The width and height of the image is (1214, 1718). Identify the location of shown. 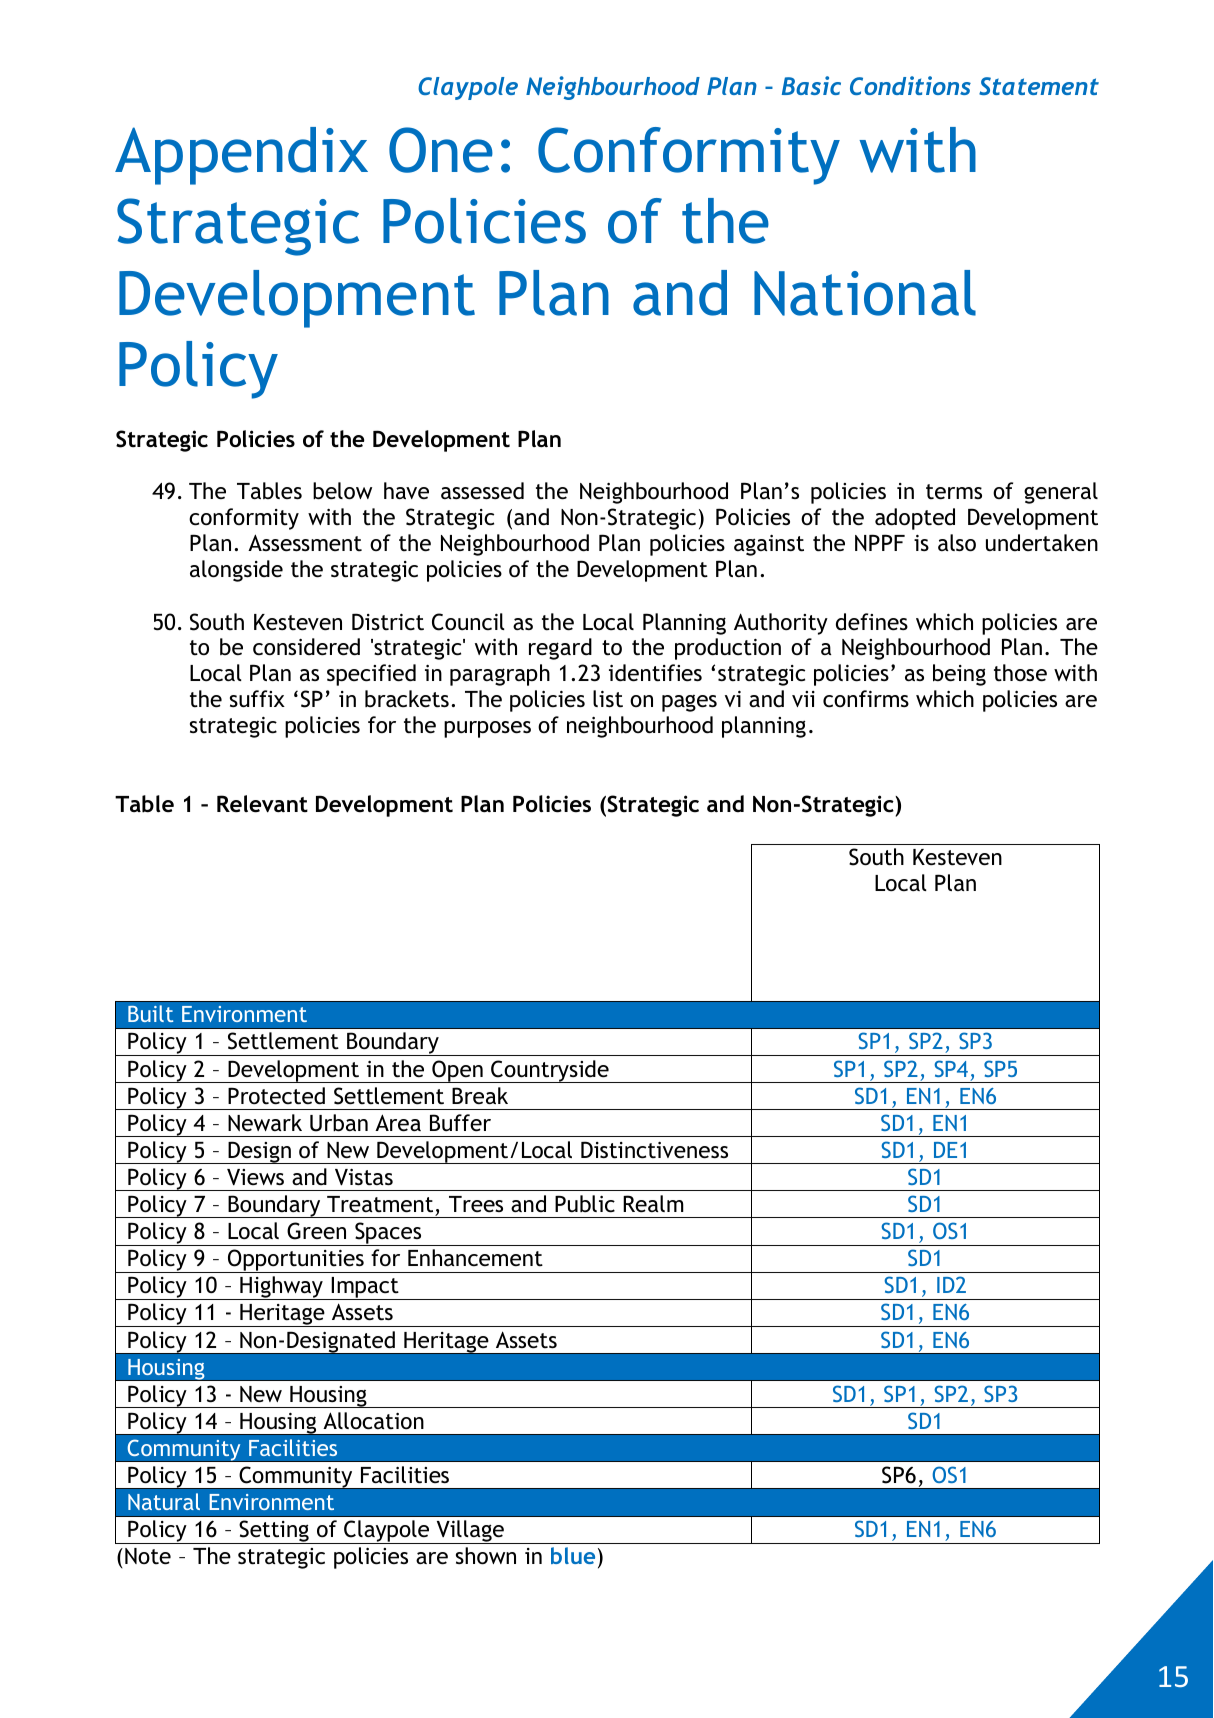
(486, 1556).
